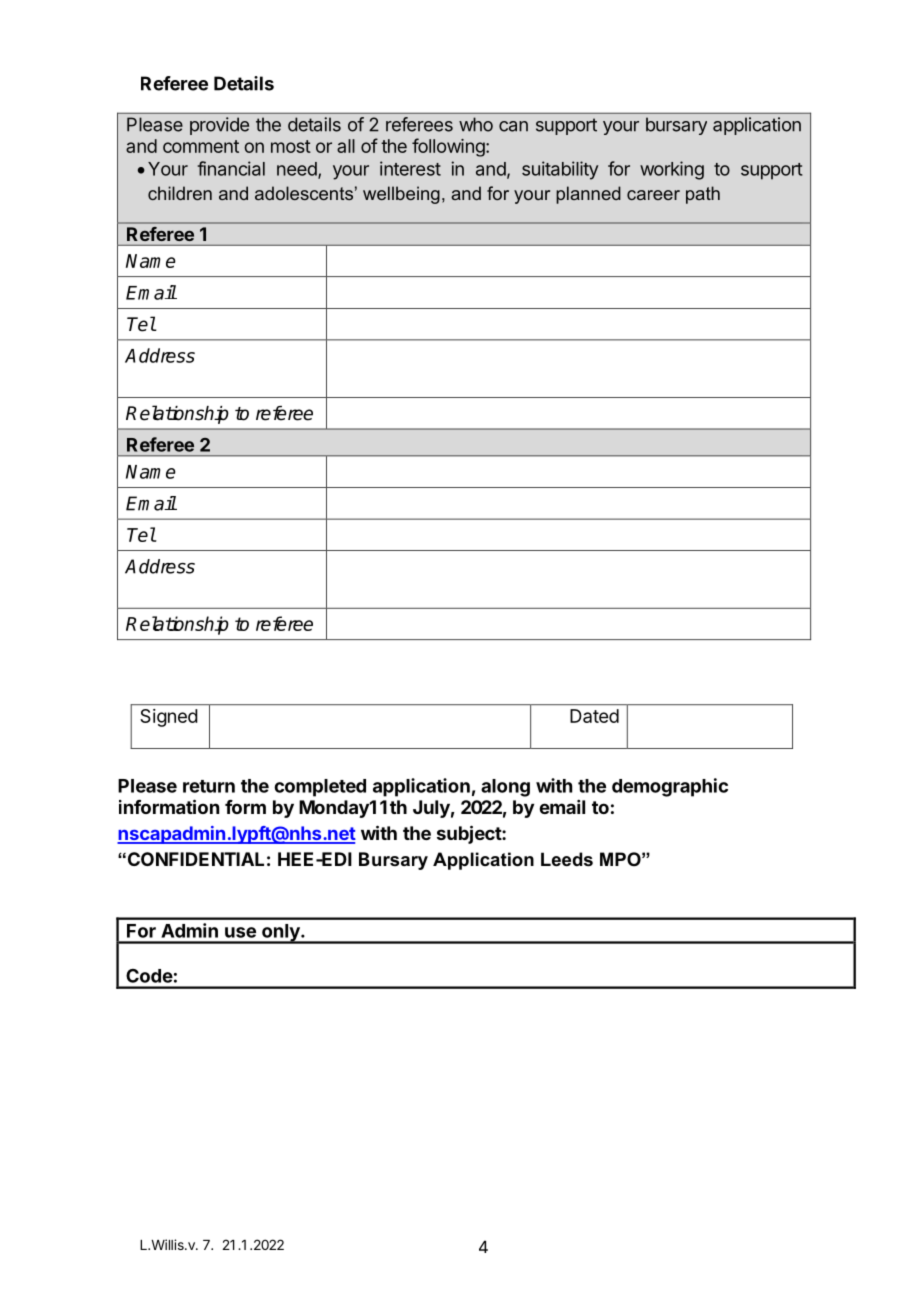 This image has height=1308, width=924. I want to click on children, so click(180, 193).
